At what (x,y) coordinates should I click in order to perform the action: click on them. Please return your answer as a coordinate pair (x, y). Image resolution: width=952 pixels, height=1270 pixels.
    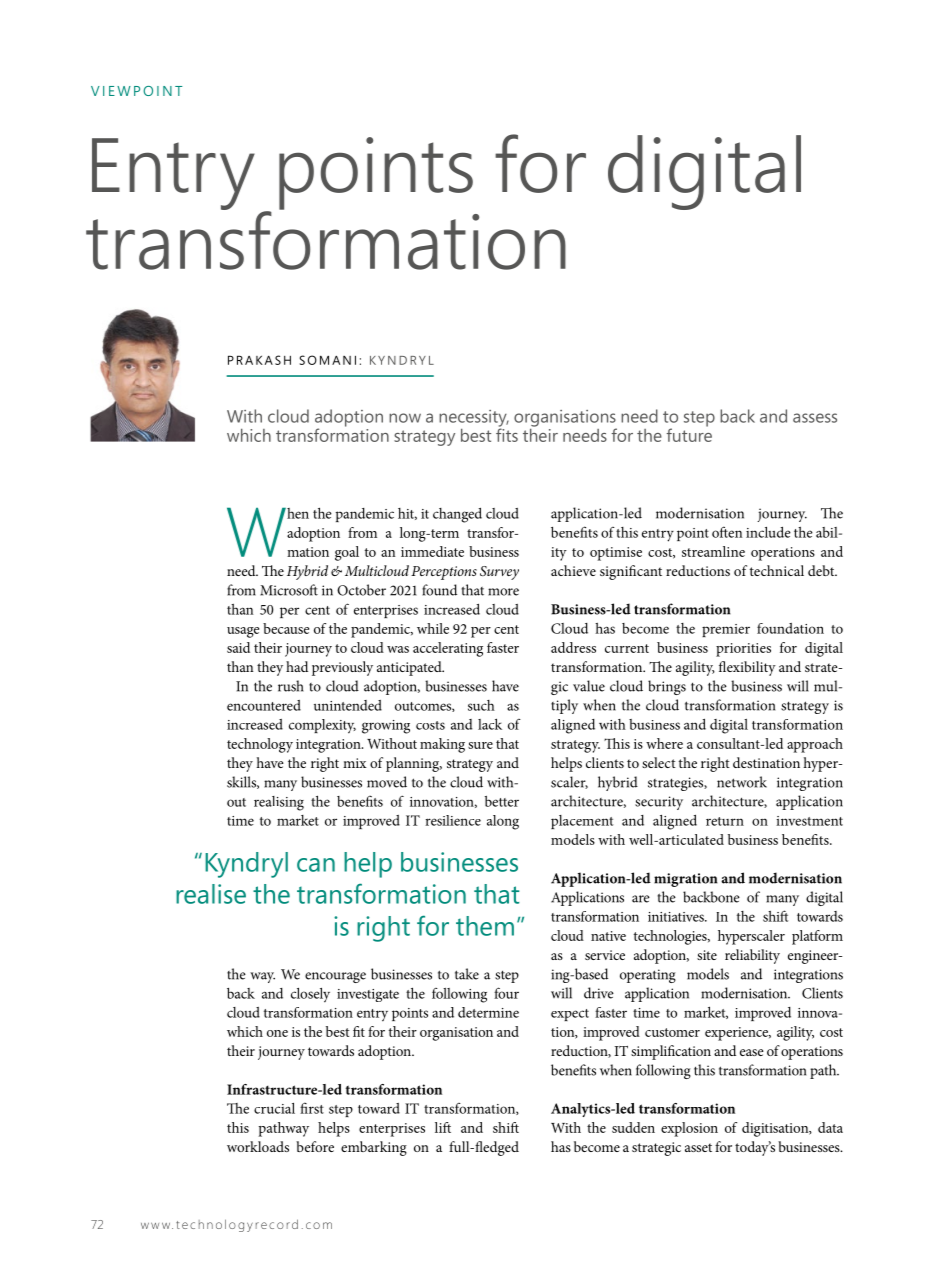
    Looking at the image, I should click on (485, 926).
